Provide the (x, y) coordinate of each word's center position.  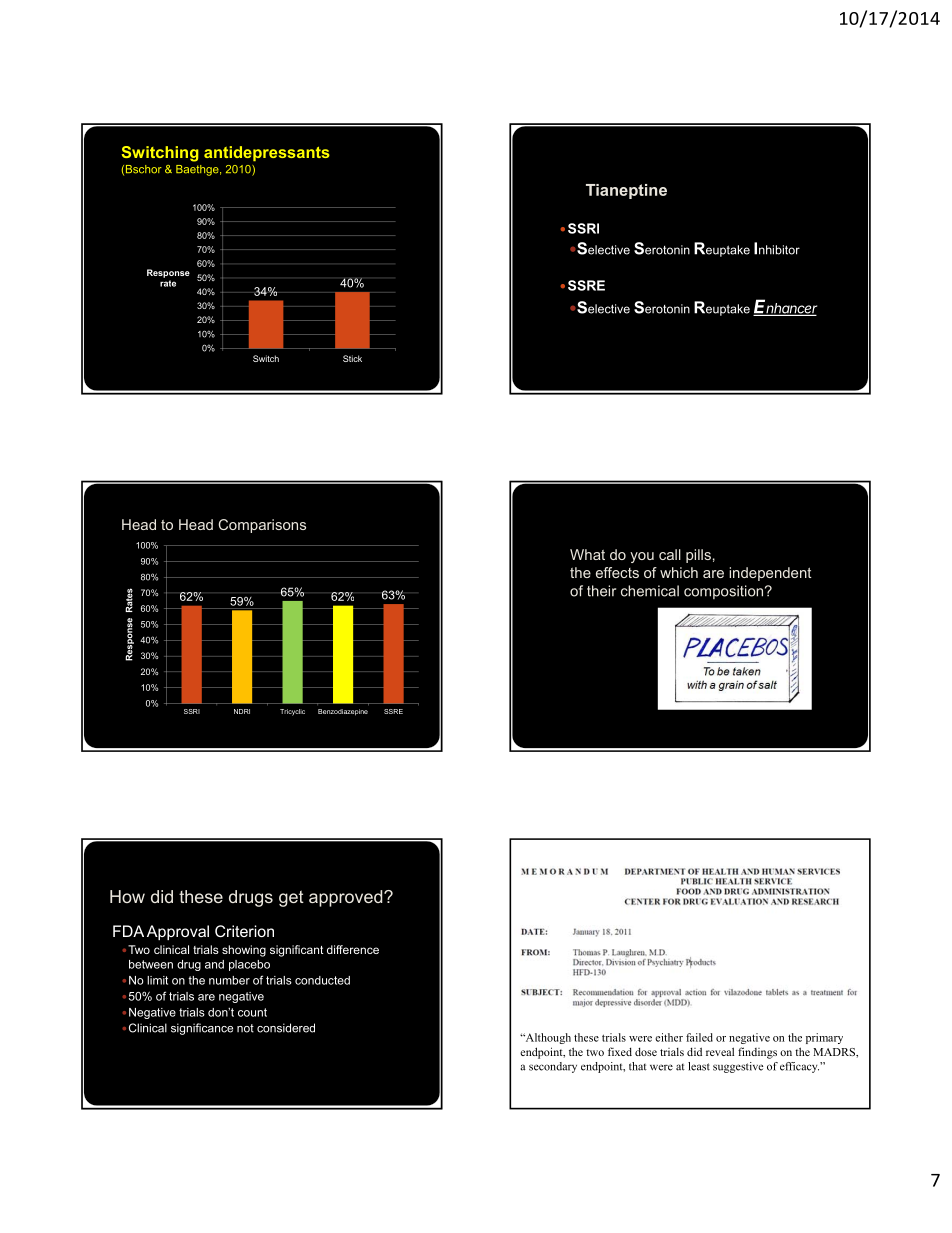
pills (698, 556)
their (601, 591)
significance (202, 1029)
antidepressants (267, 153)
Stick (352, 358)
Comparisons (262, 526)
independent (770, 574)
